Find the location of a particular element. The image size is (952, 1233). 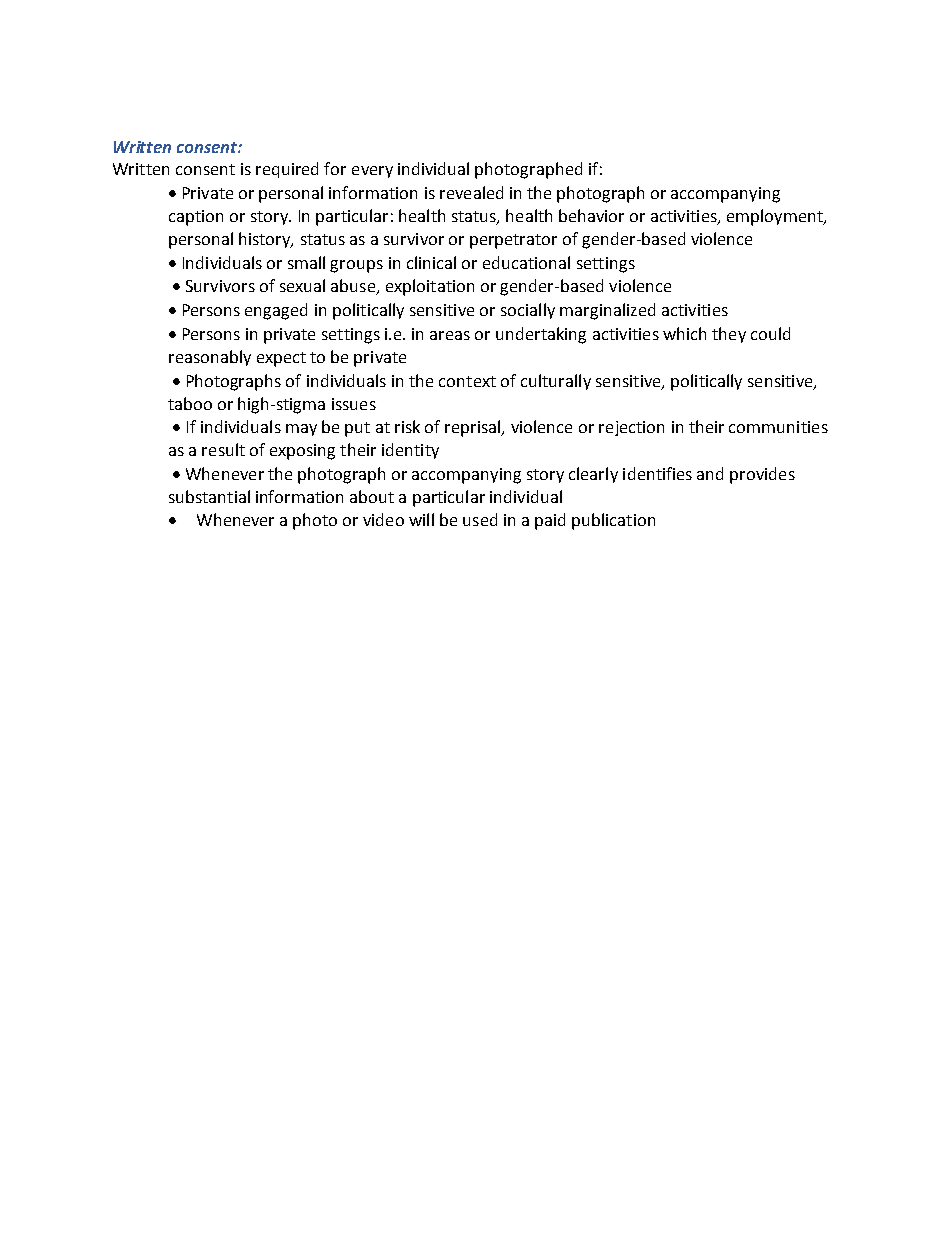

required is located at coordinates (287, 170).
